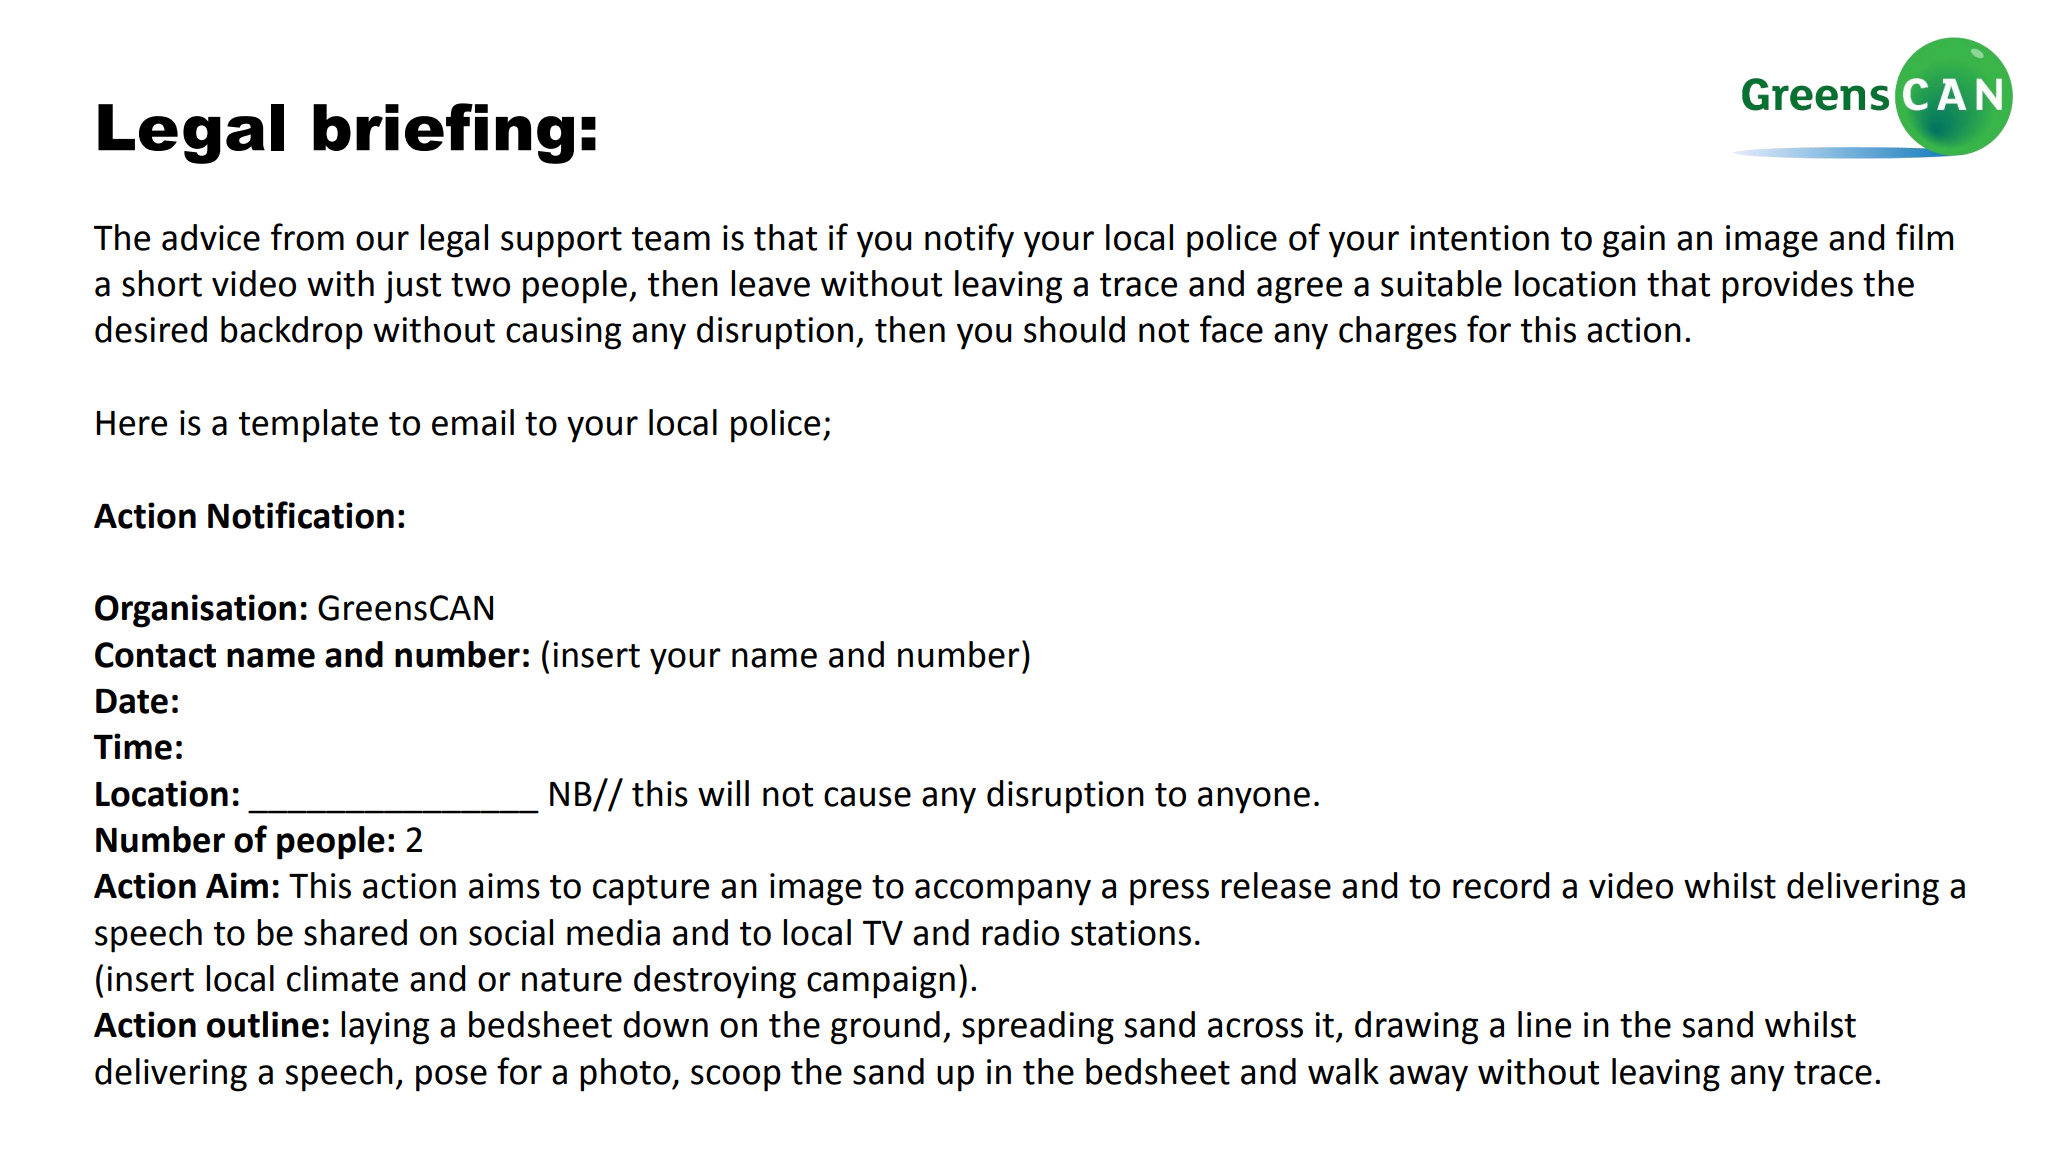 The width and height of the screenshot is (2058, 1158). What do you see at coordinates (1254, 800) in the screenshot?
I see `anyone` at bounding box center [1254, 800].
